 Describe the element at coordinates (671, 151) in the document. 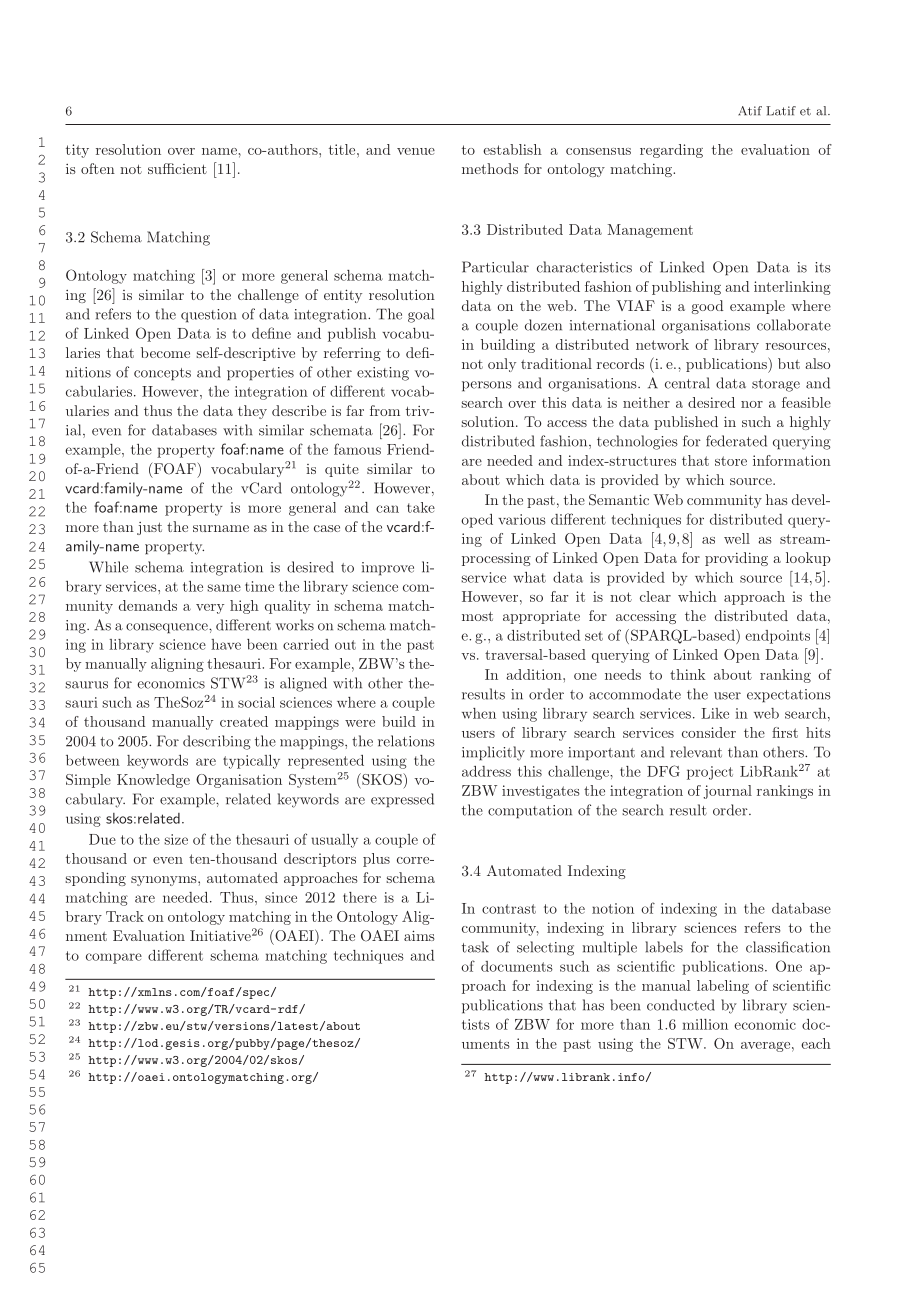

I see `regarding` at that location.
